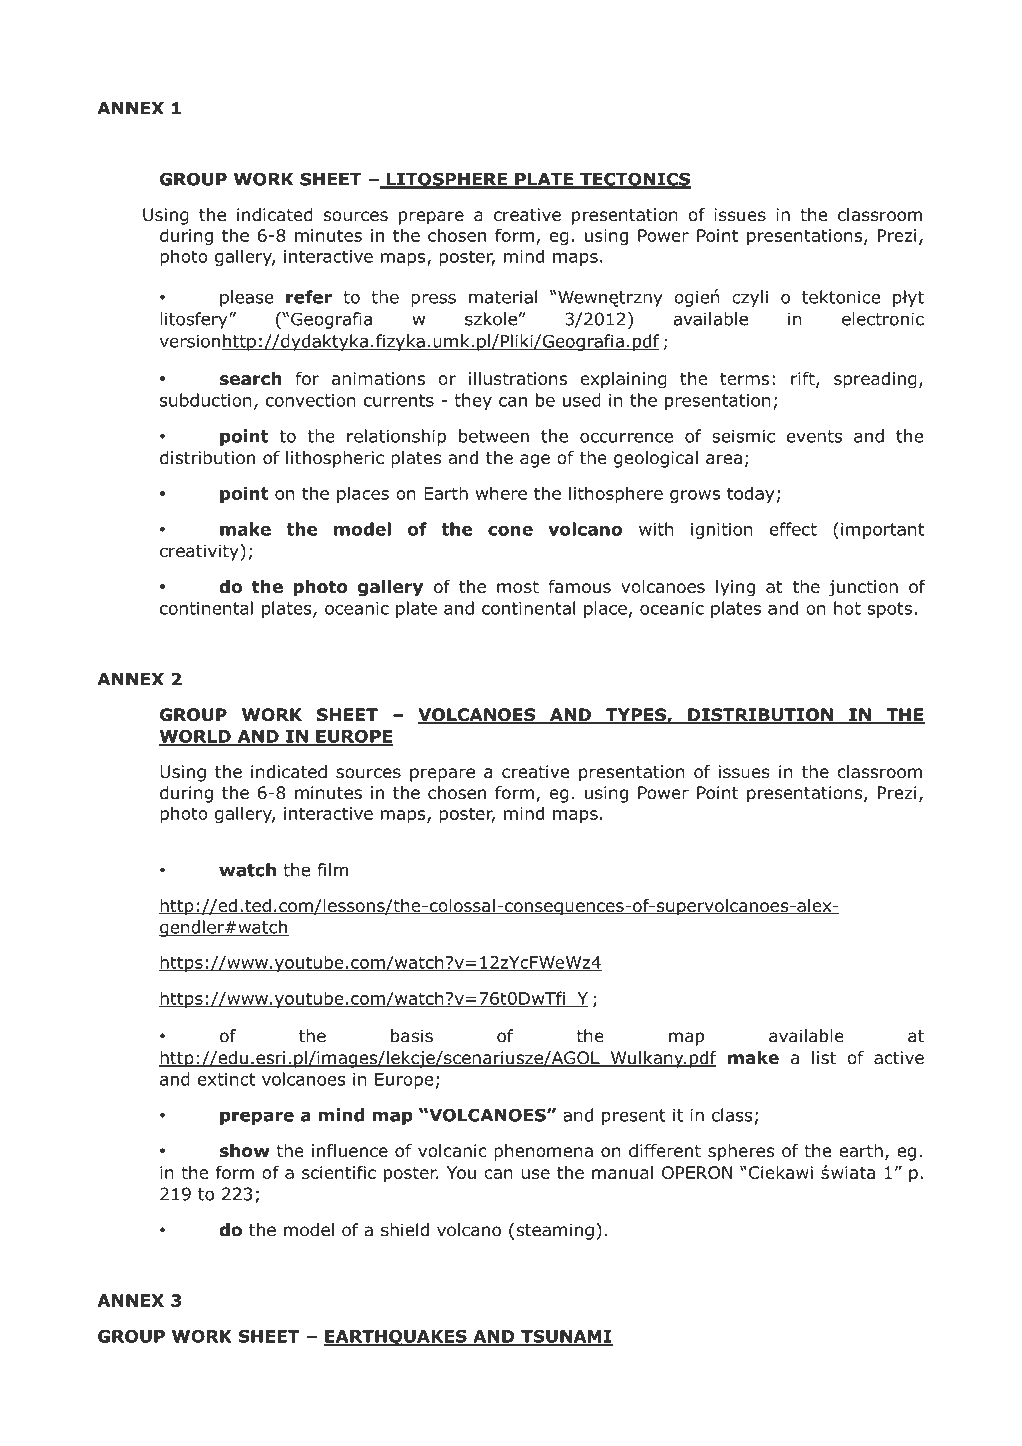 This screenshot has height=1446, width=1022. What do you see at coordinates (824, 1058) in the screenshot?
I see `list` at bounding box center [824, 1058].
